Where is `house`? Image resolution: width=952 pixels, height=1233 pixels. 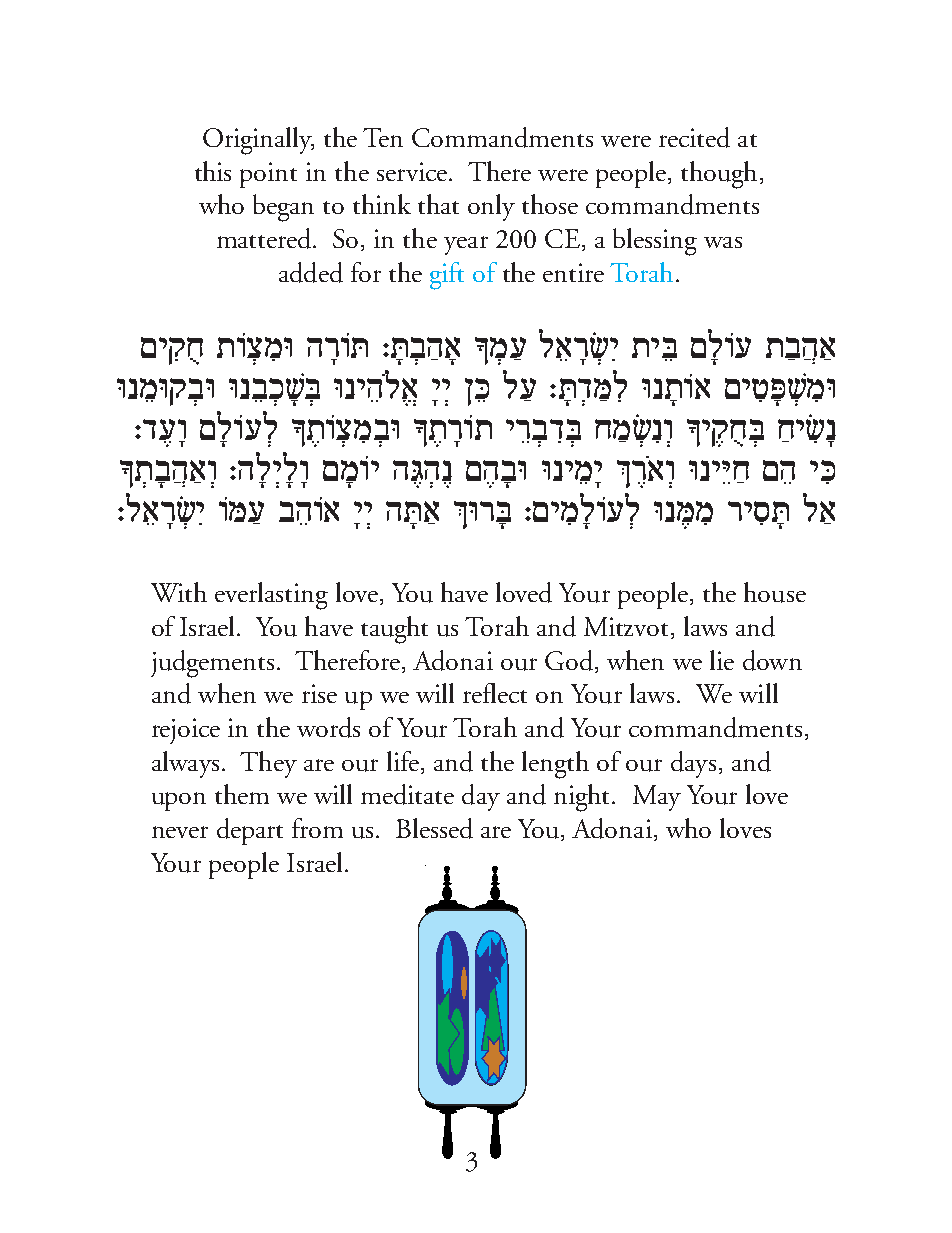 house is located at coordinates (775, 592).
